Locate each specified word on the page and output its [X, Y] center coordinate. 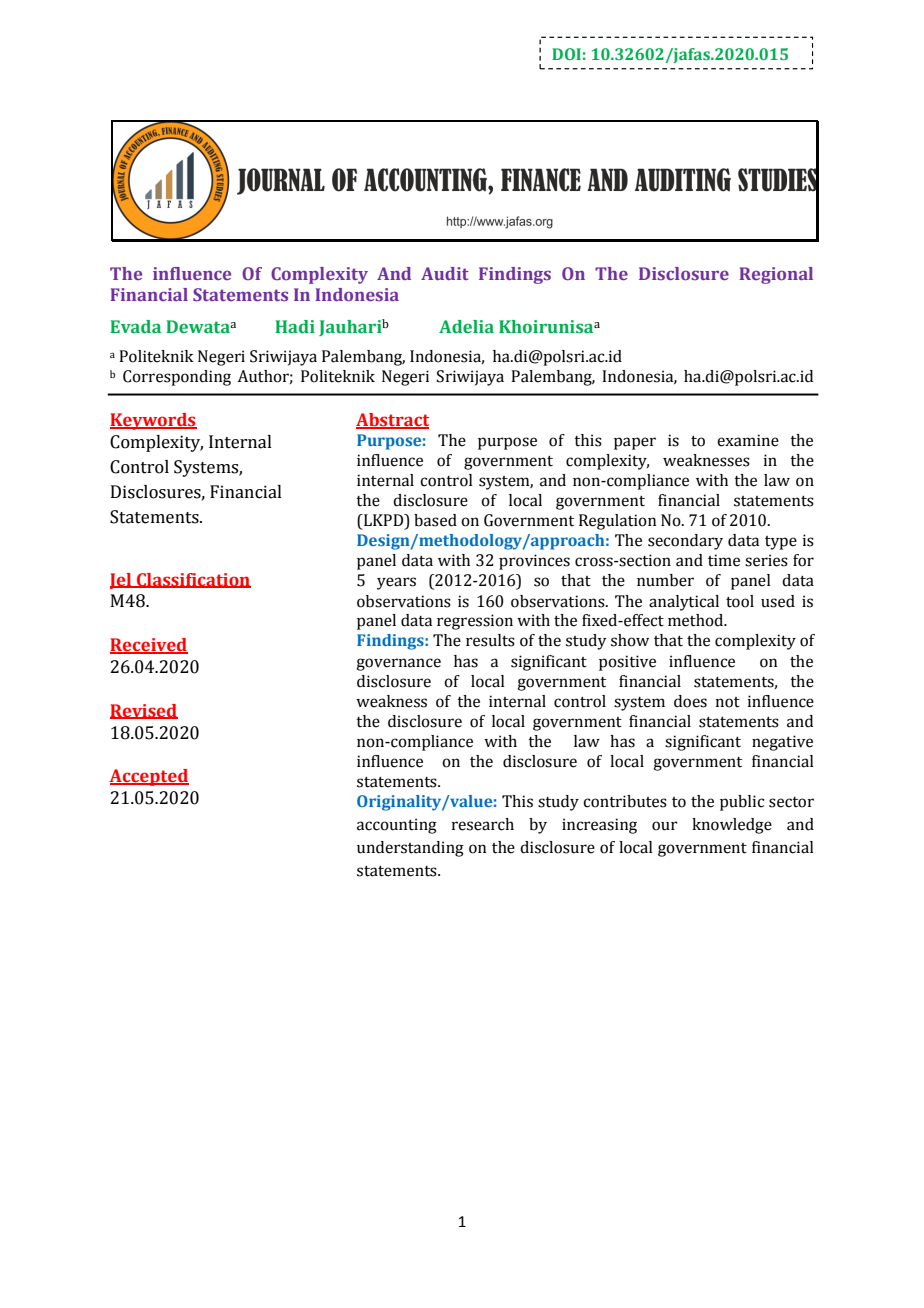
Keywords [153, 421]
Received [149, 646]
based [435, 520]
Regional [776, 275]
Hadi [295, 326]
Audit [445, 273]
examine [748, 440]
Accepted [149, 777]
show [630, 640]
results [490, 640]
